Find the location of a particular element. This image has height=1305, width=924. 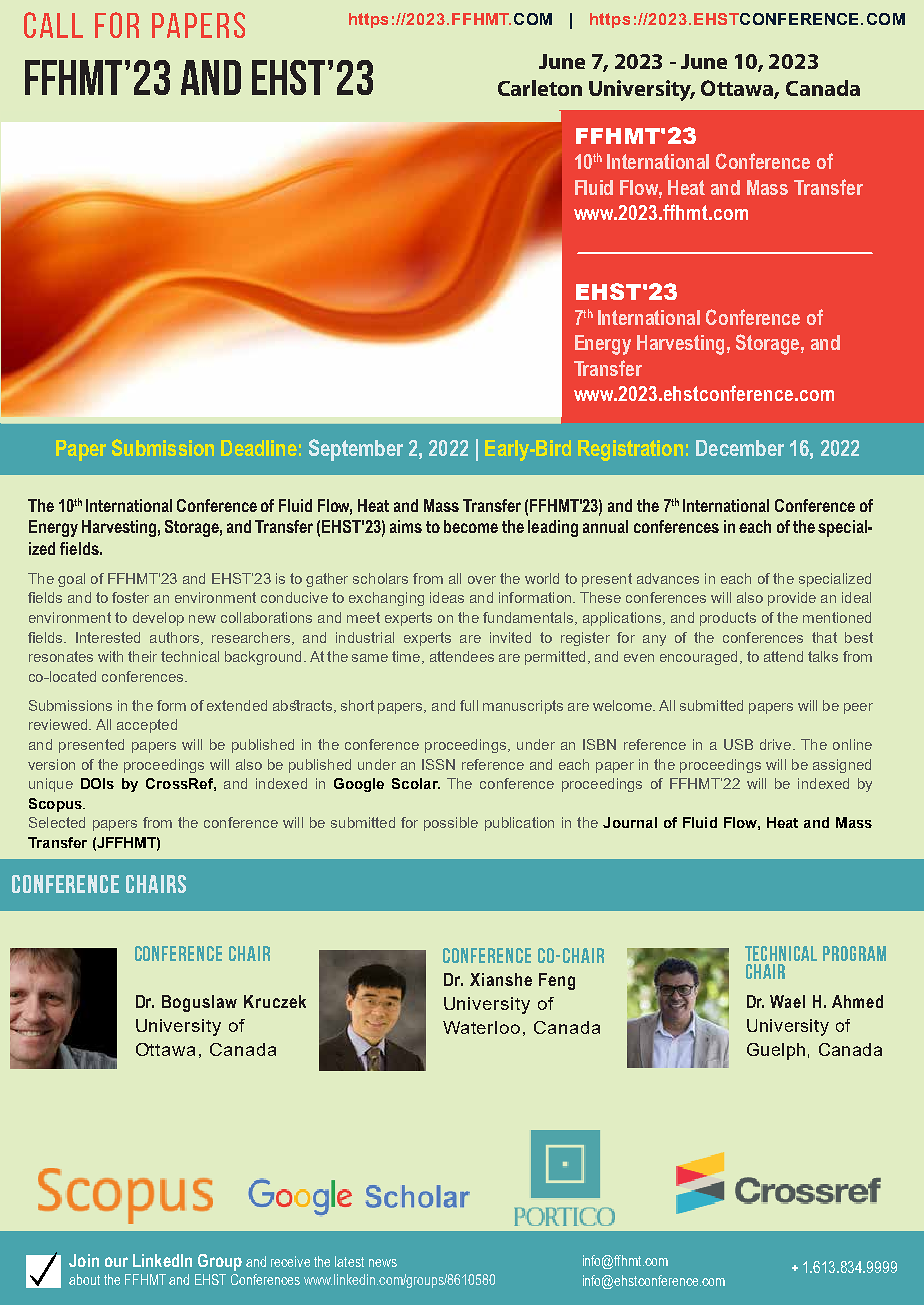

Feng is located at coordinates (557, 981).
